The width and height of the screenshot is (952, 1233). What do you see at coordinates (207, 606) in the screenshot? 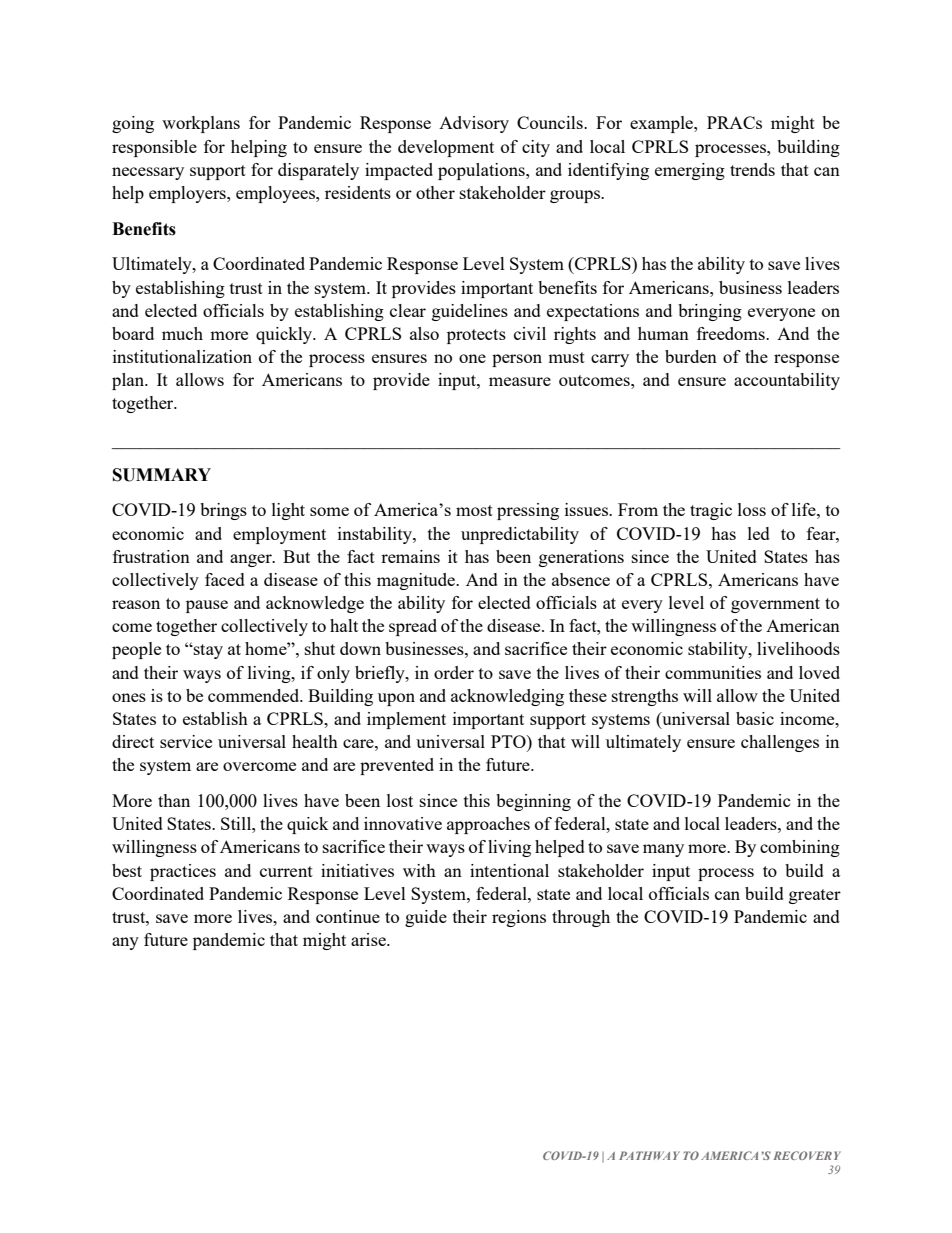
I see `pause` at bounding box center [207, 606].
